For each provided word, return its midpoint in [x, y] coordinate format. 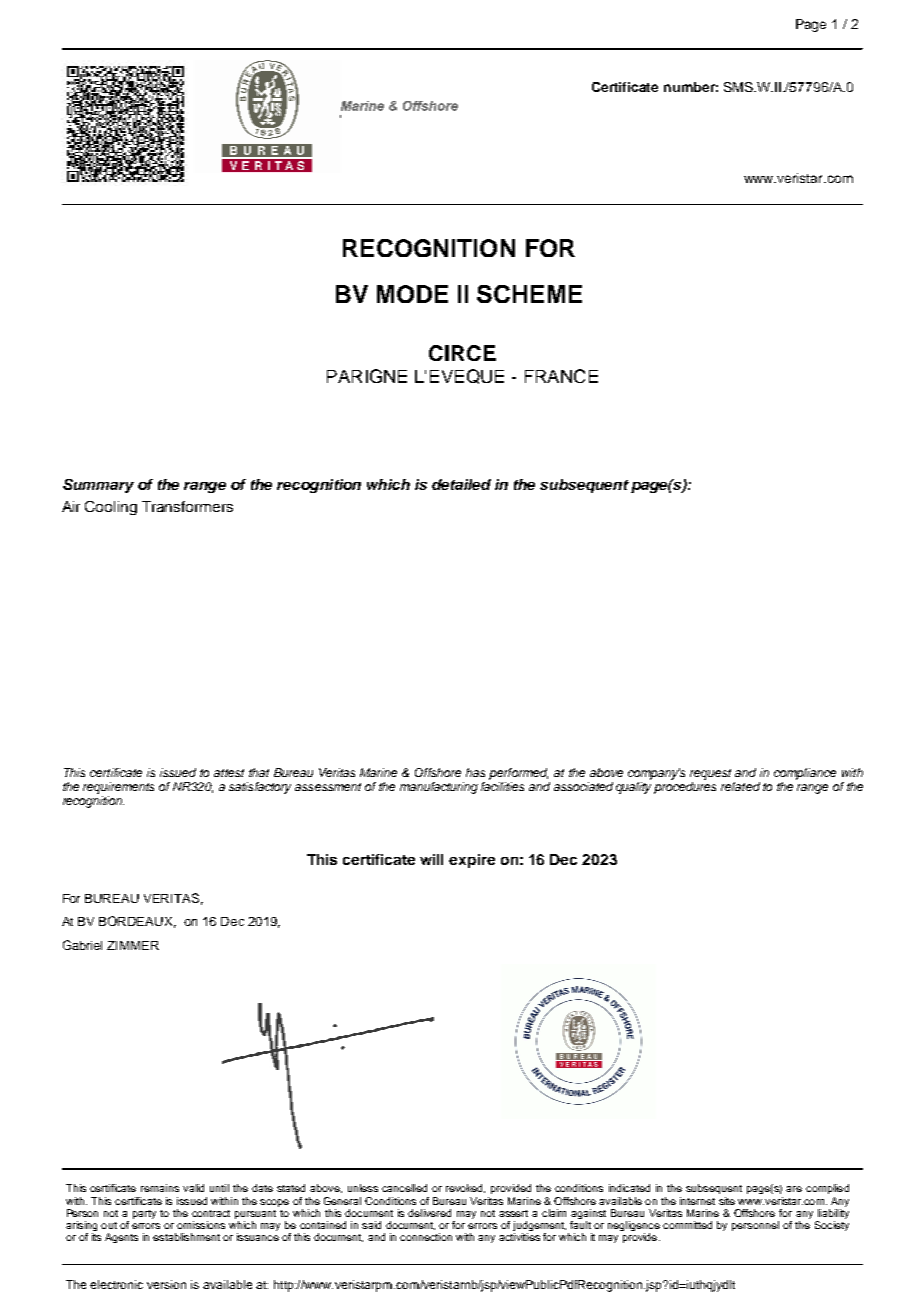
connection [426, 1237]
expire [472, 861]
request [710, 774]
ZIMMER [133, 945]
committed [687, 1225]
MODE [412, 294]
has [475, 772]
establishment [186, 1237]
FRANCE [561, 376]
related [740, 786]
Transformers [187, 506]
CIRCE [462, 353]
